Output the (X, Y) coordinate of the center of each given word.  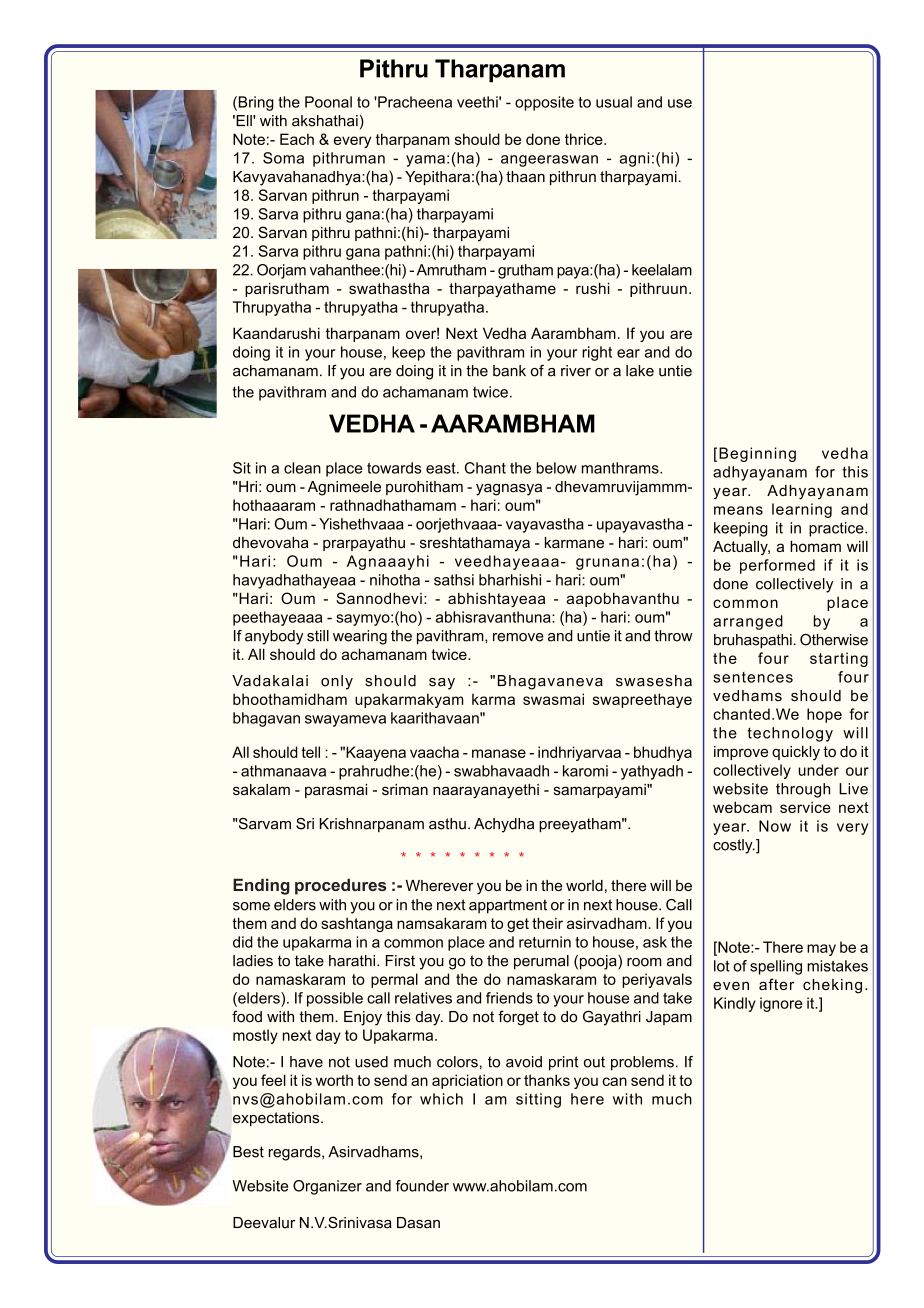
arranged (748, 622)
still (318, 636)
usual (614, 102)
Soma (283, 158)
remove (518, 637)
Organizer (327, 1187)
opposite (544, 103)
